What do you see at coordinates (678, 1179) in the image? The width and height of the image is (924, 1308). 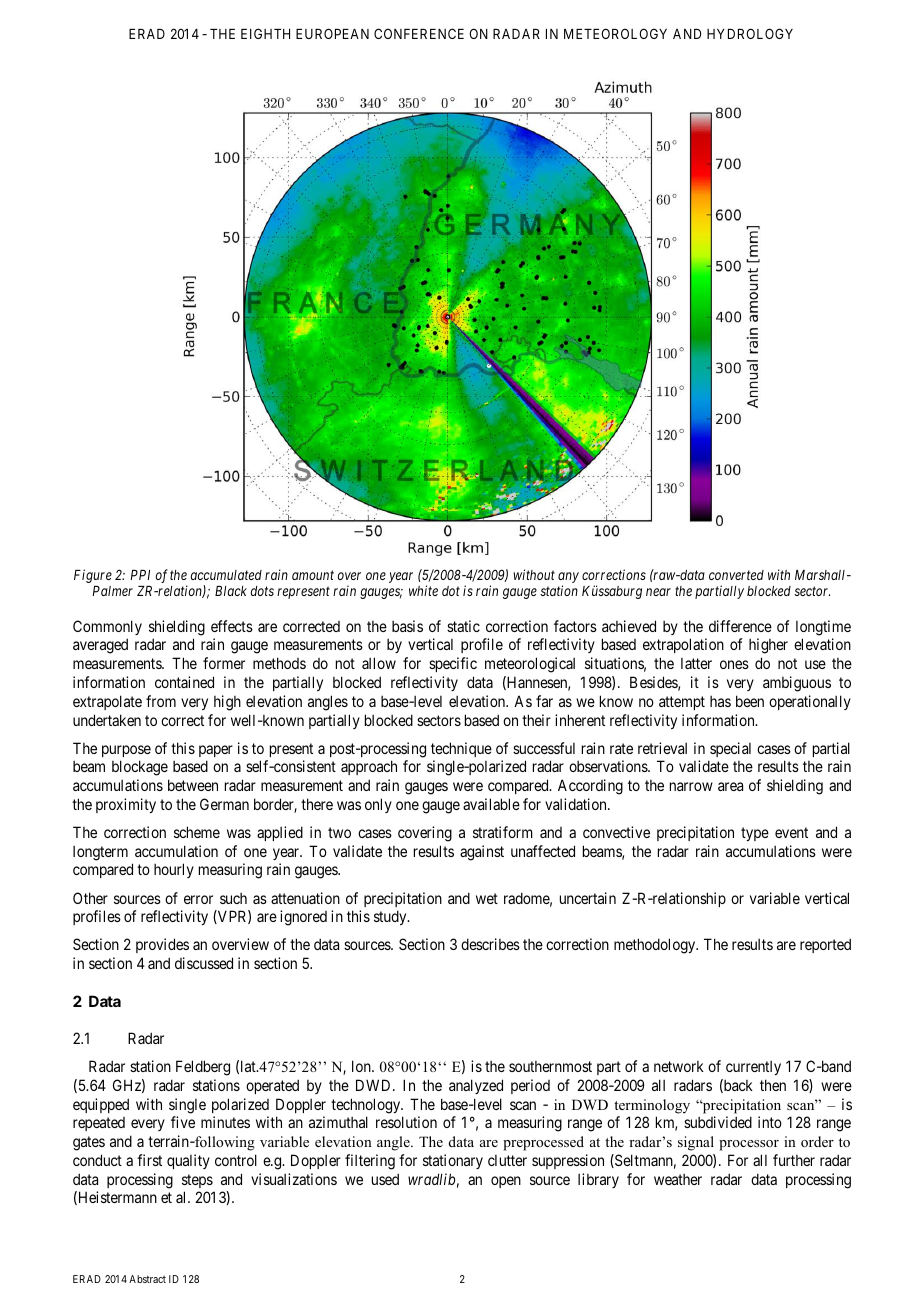 I see `weather` at bounding box center [678, 1179].
